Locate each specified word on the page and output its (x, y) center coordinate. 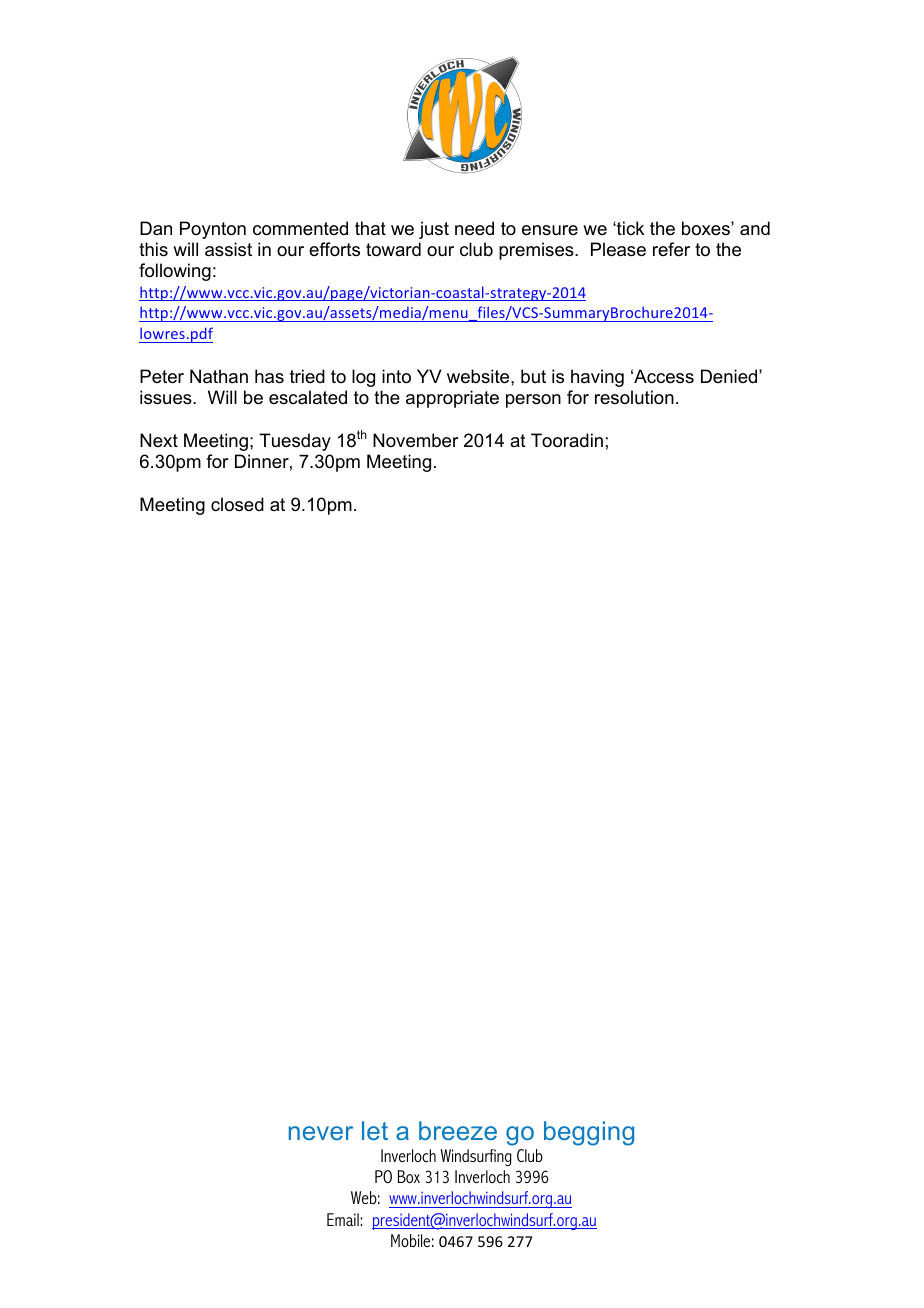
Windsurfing (475, 1157)
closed (237, 504)
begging (589, 1133)
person (533, 401)
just (434, 230)
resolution (634, 397)
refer (671, 249)
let (375, 1130)
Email (344, 1219)
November (416, 440)
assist (228, 249)
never (321, 1133)
